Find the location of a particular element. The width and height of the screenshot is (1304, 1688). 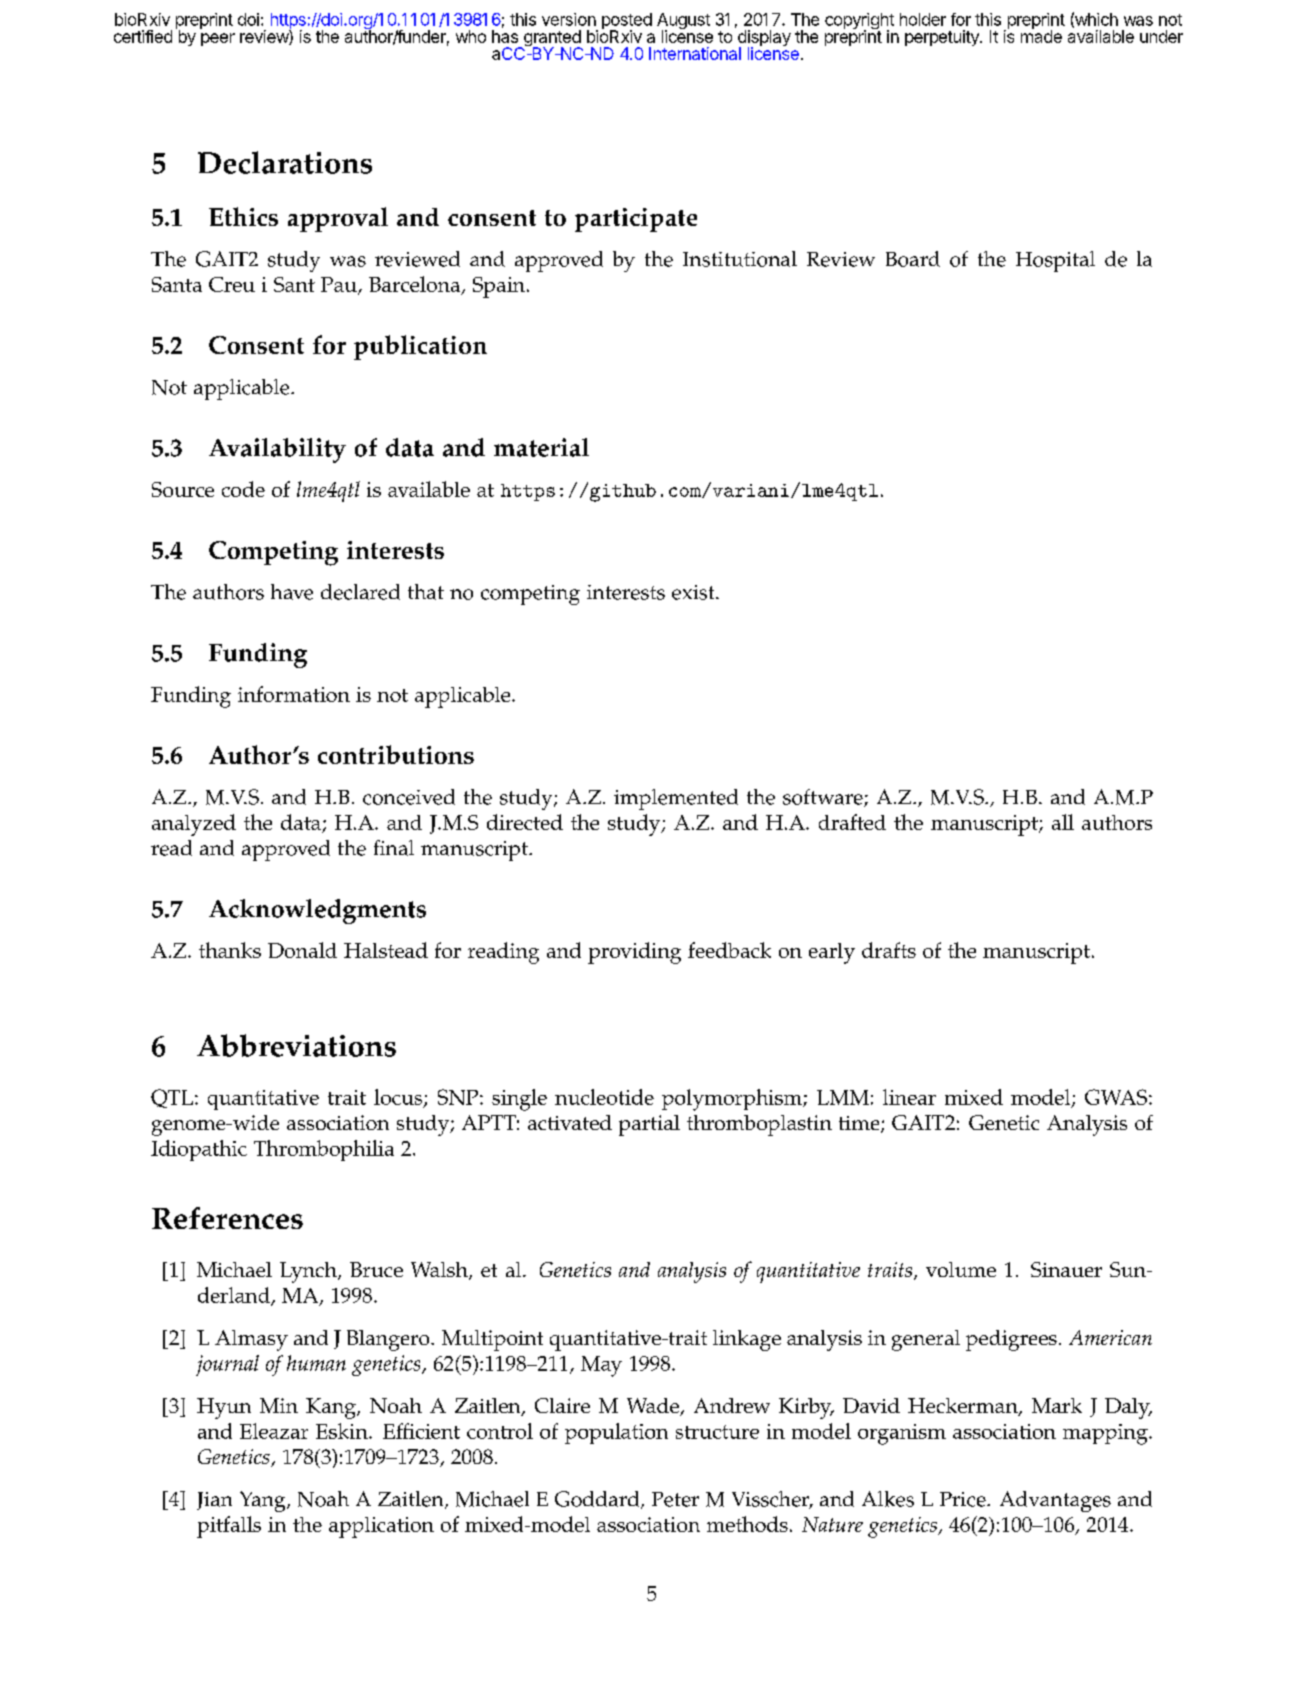

posted is located at coordinates (627, 22).
